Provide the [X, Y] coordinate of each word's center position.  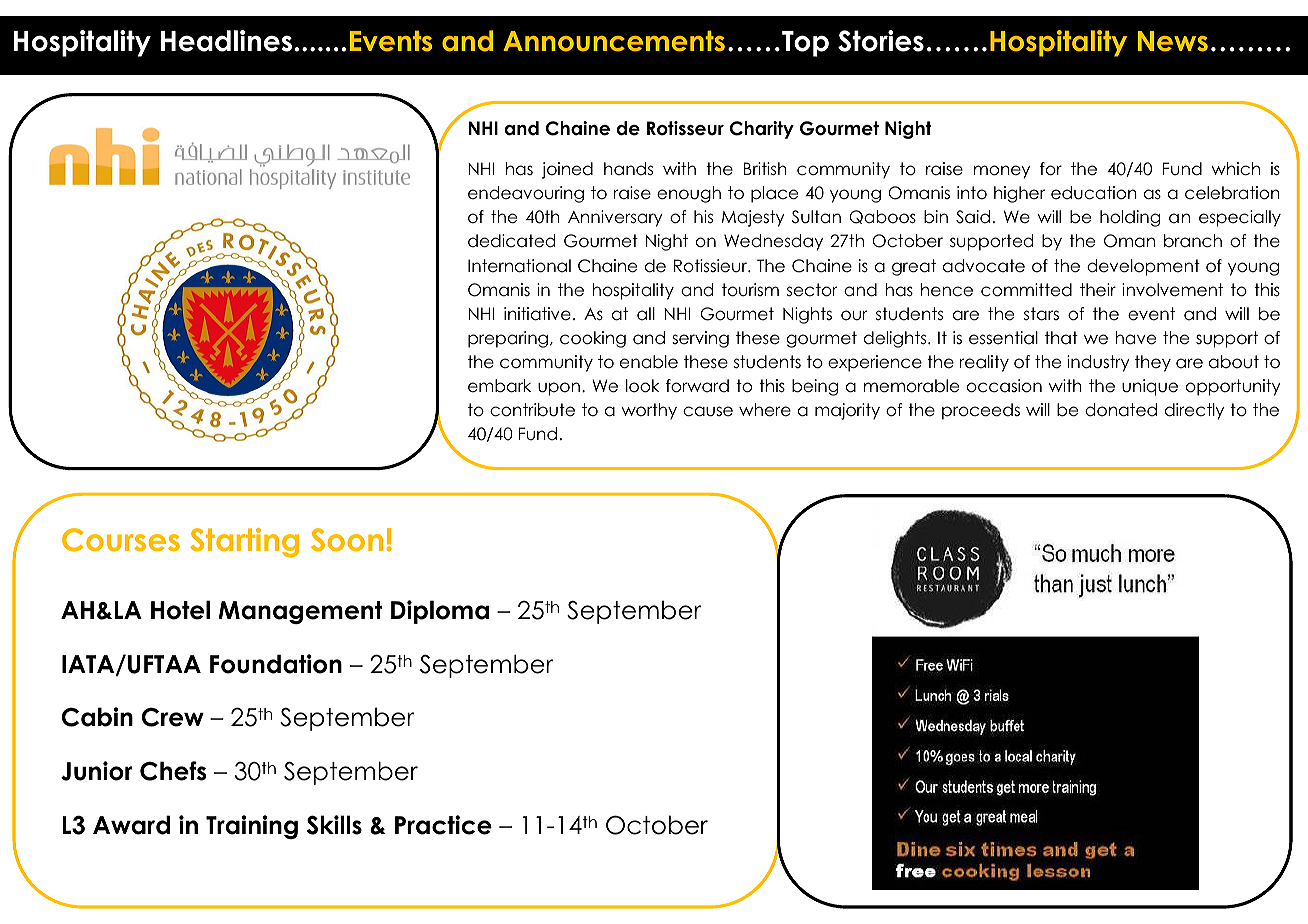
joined [567, 170]
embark [499, 386]
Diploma [440, 612]
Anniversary [615, 218]
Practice [443, 825]
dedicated [511, 241]
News [1173, 41]
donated [1121, 410]
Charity [762, 130]
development [1143, 267]
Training [252, 827]
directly [1194, 411]
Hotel [180, 610]
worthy [649, 411]
